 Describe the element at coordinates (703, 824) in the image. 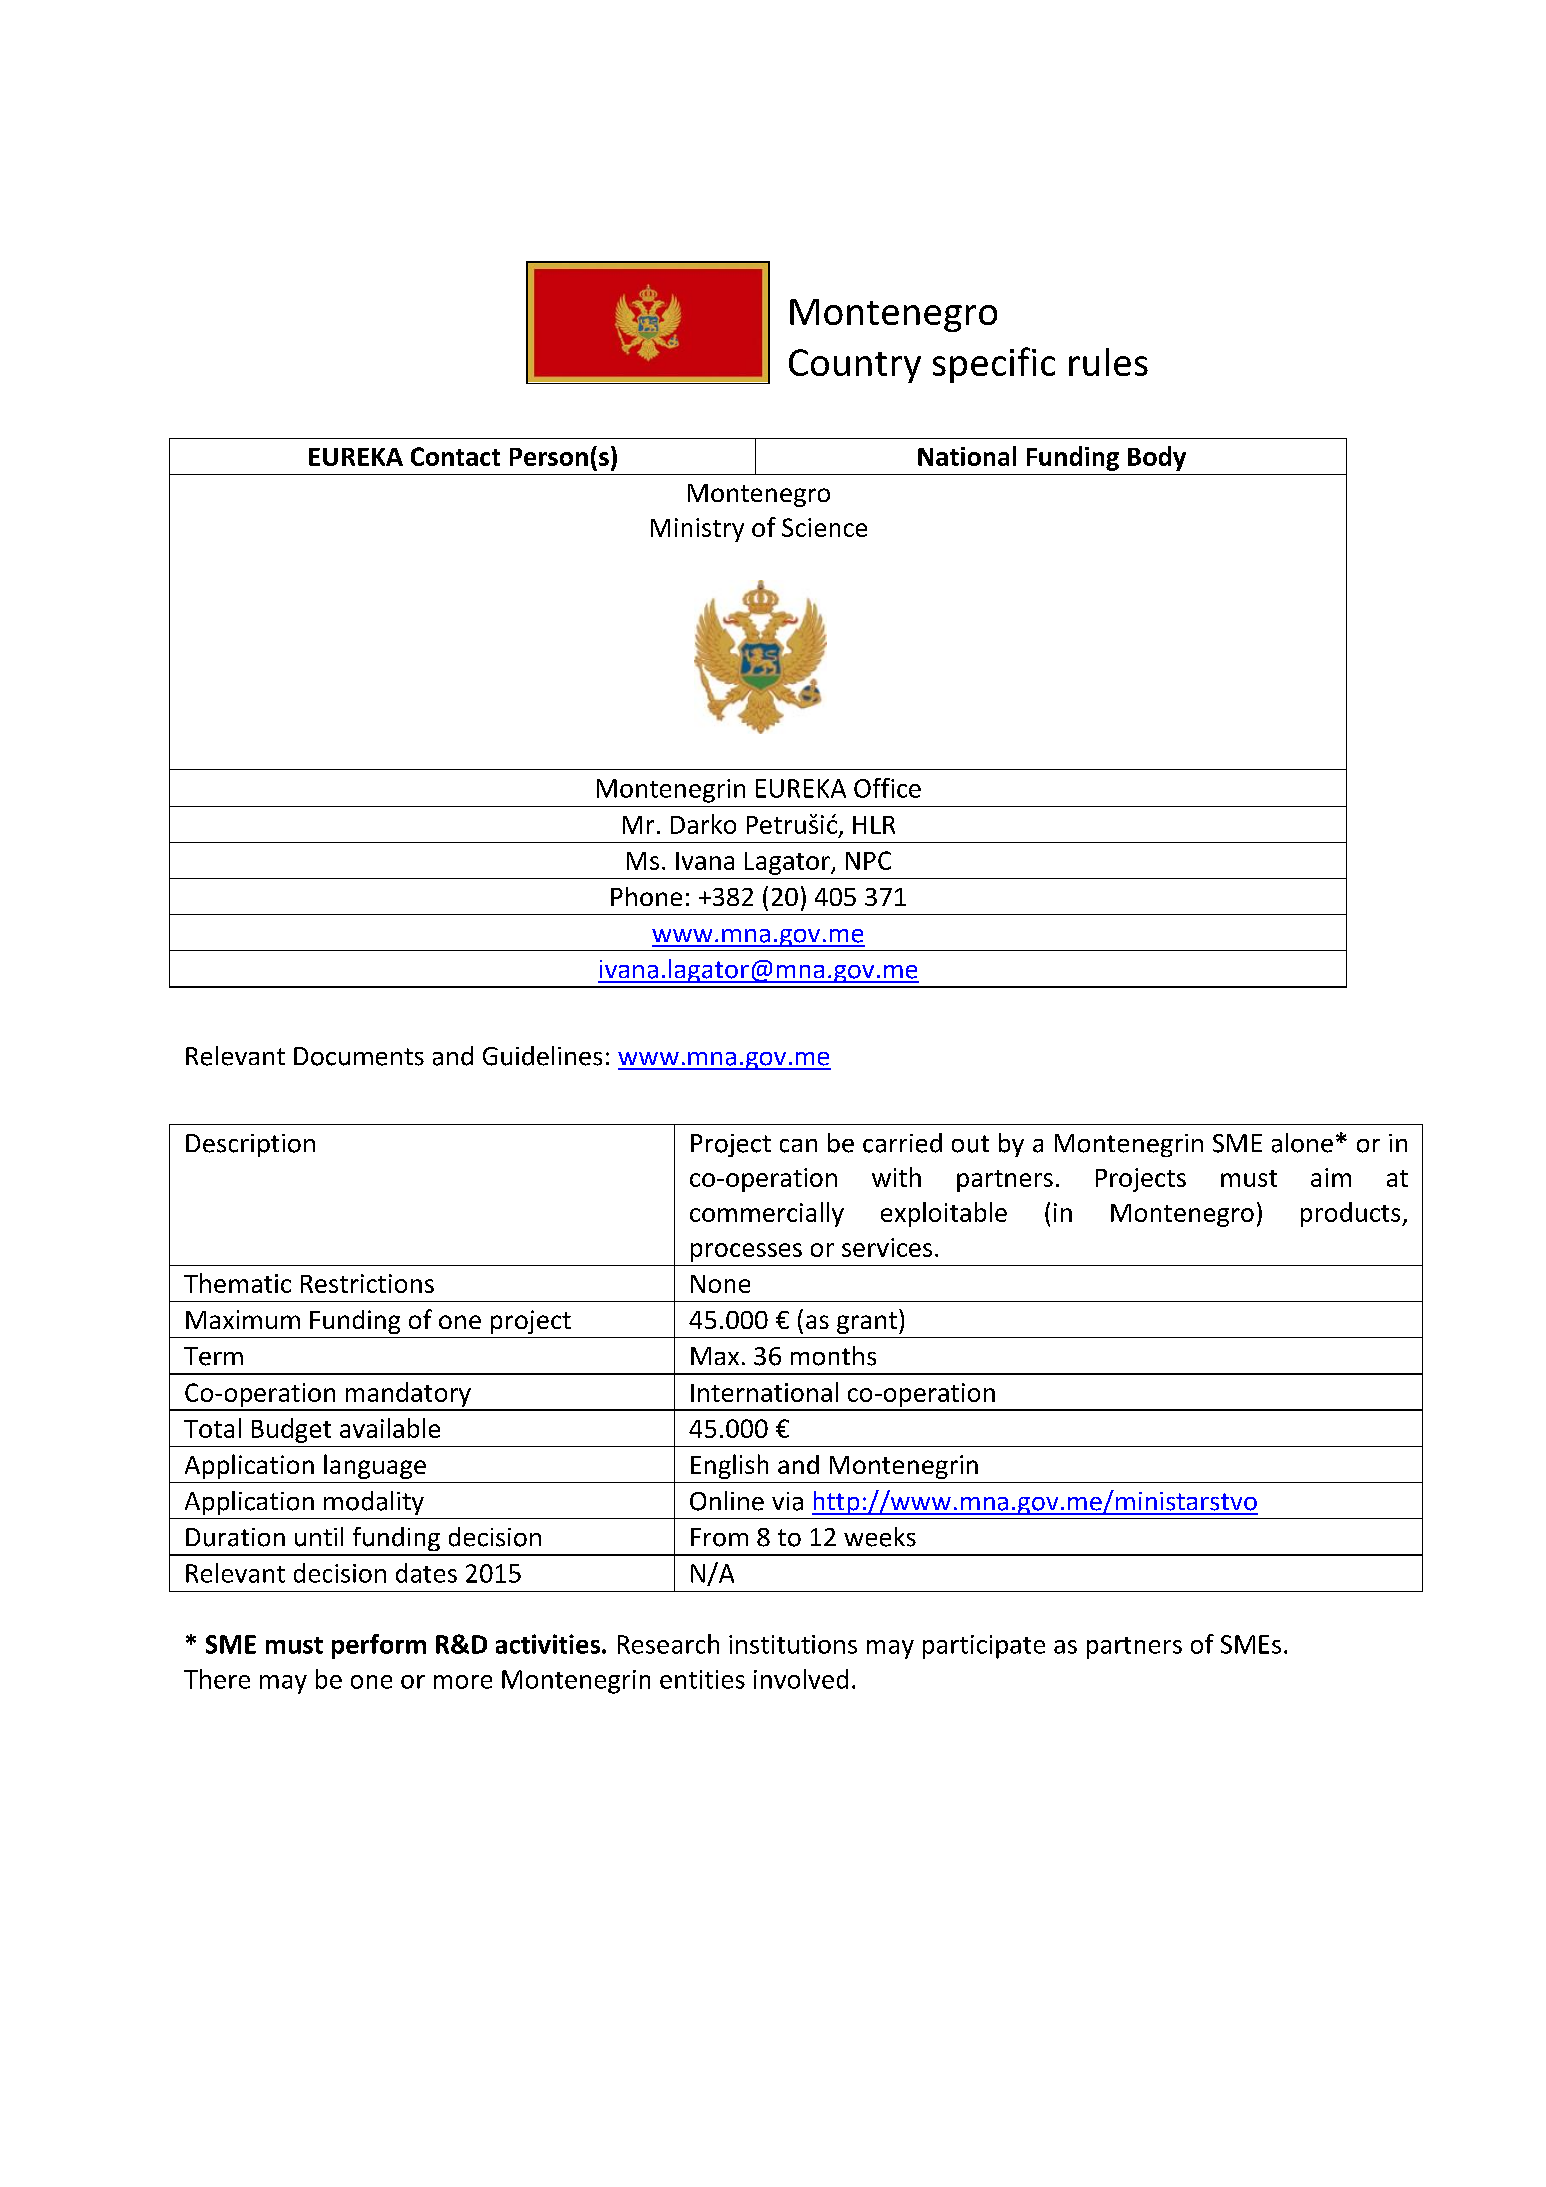

I see `Darko` at that location.
